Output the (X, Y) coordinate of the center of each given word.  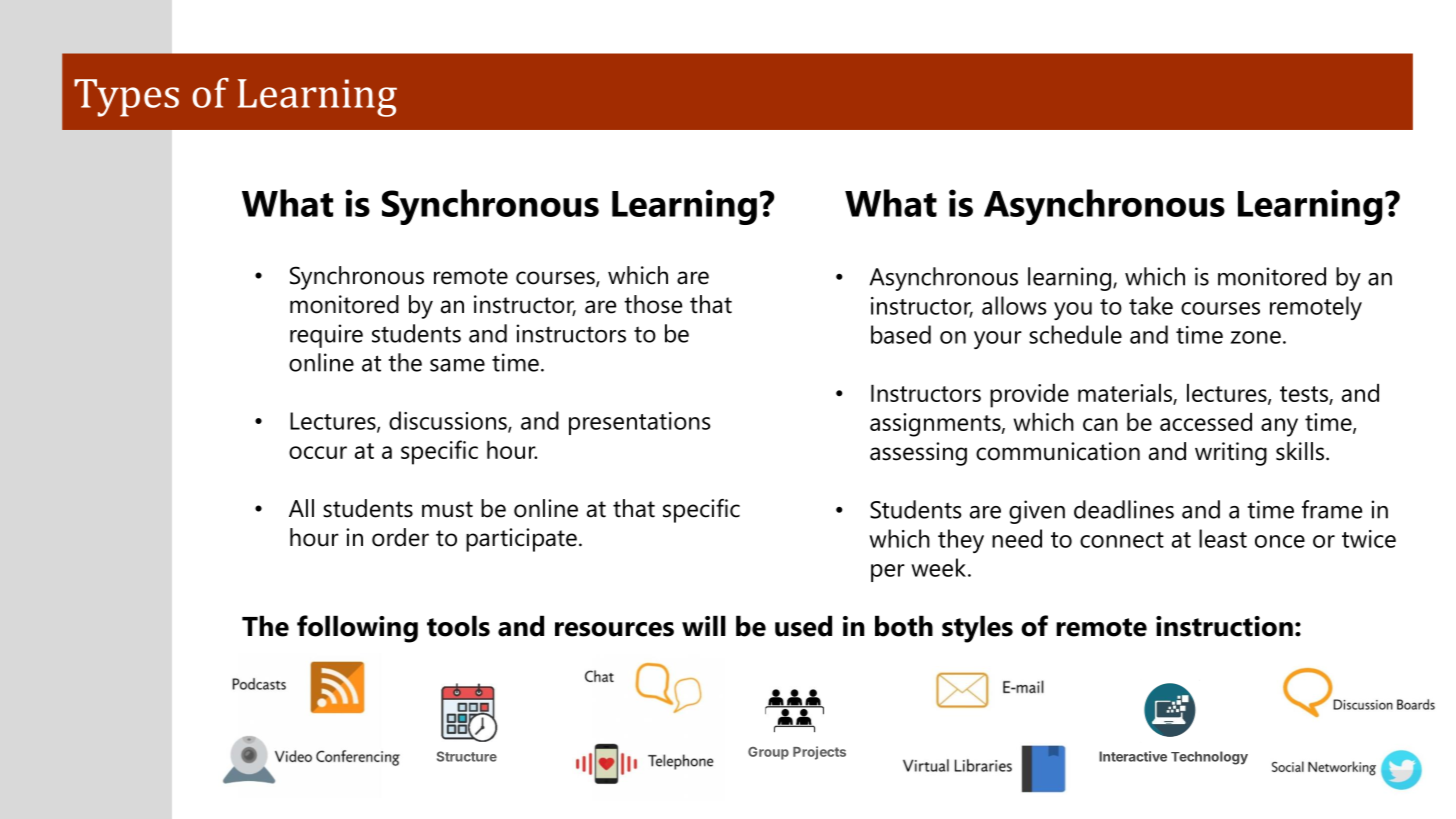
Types (126, 98)
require (326, 336)
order (400, 537)
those (653, 304)
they (961, 541)
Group (768, 753)
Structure (467, 756)
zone (1256, 337)
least (1223, 538)
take (1151, 305)
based (901, 334)
